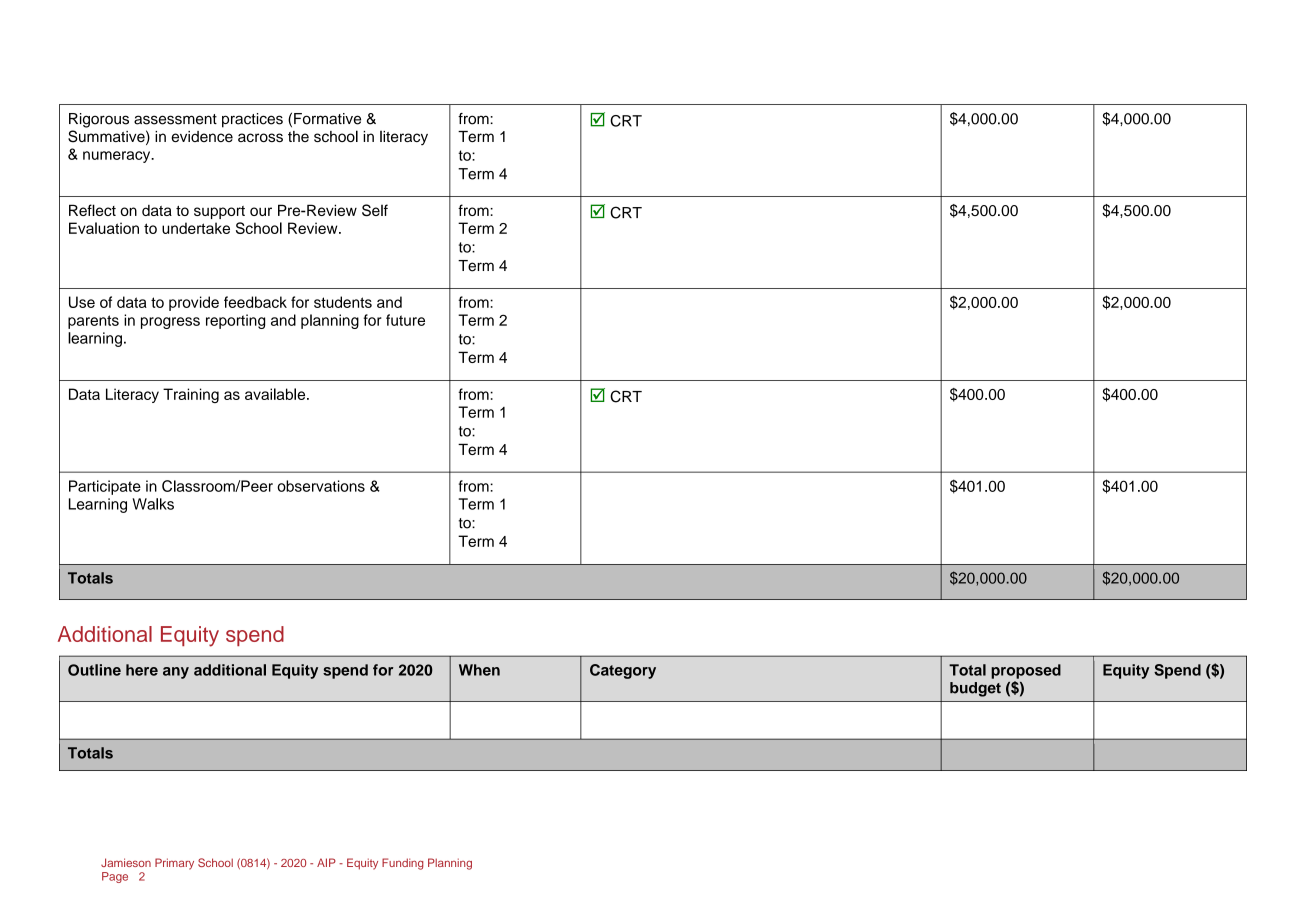  I want to click on evidence, so click(202, 136).
